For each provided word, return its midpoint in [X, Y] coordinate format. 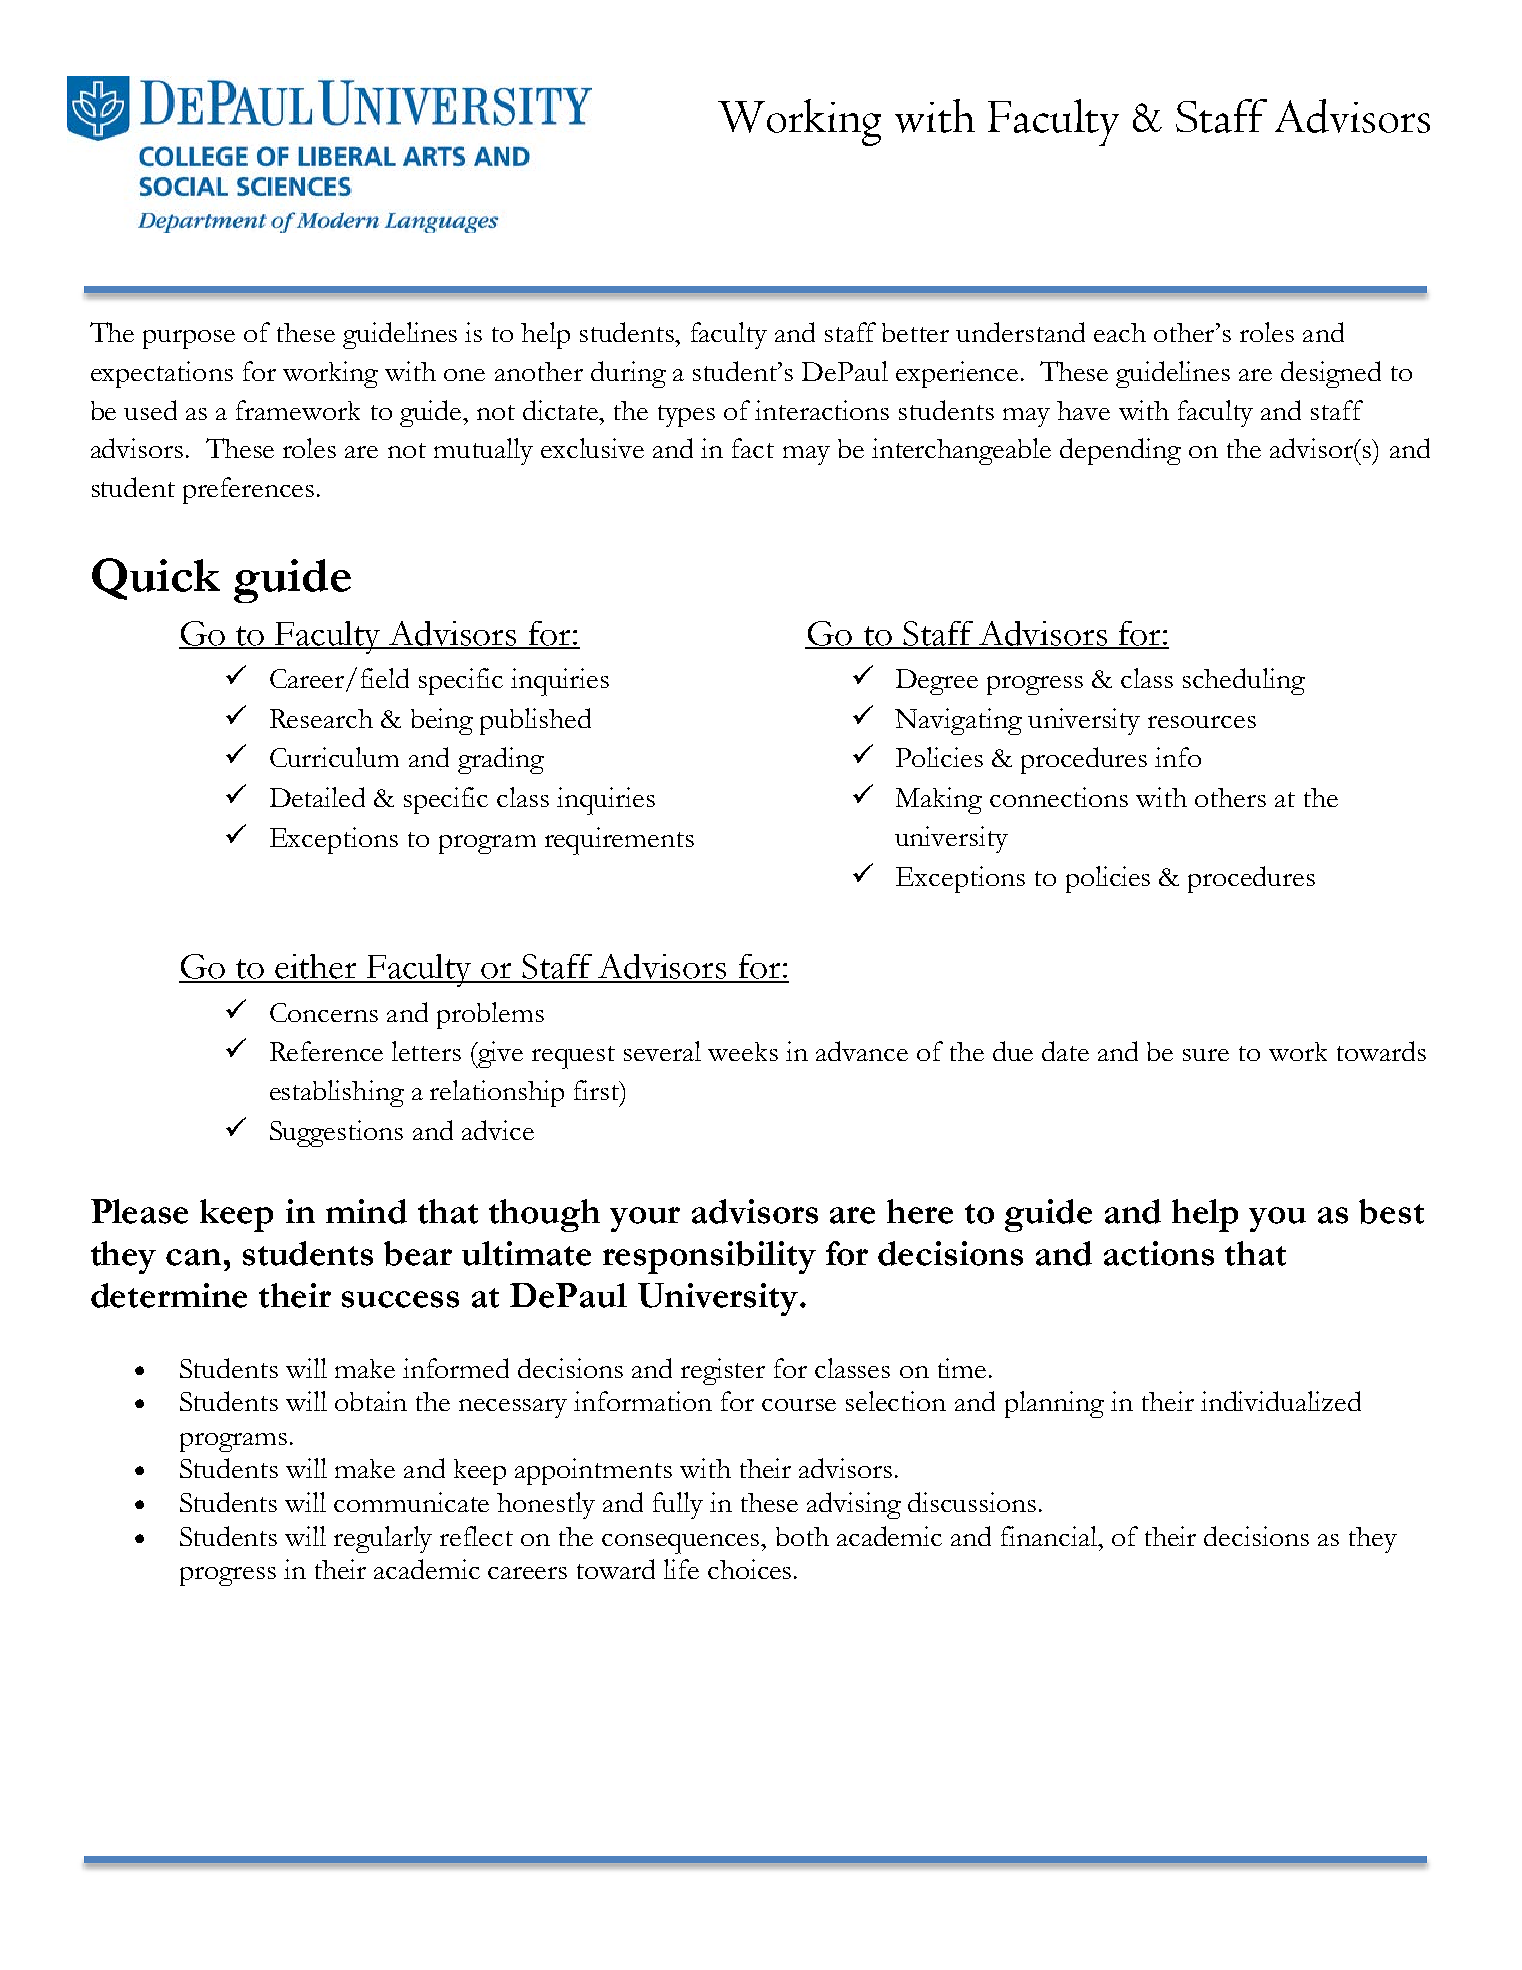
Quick [156, 579]
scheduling [1244, 681]
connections [1059, 797]
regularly [383, 1539]
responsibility [709, 1257]
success [400, 1299]
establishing [337, 1093]
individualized [1281, 1401]
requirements [619, 841]
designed [1331, 374]
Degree [937, 682]
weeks [743, 1051]
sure [1206, 1055]
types [686, 416]
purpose [189, 339]
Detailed [317, 797]
